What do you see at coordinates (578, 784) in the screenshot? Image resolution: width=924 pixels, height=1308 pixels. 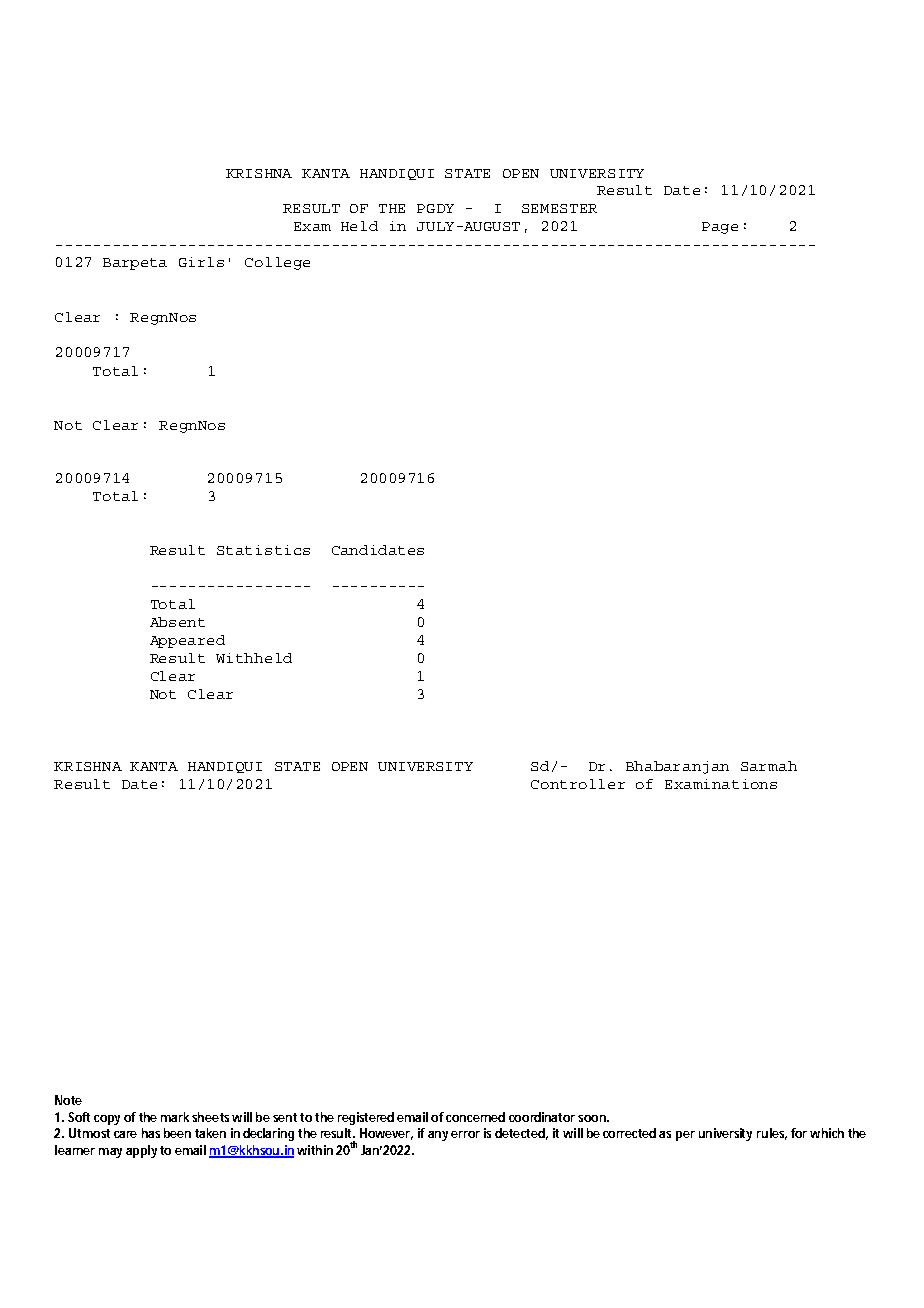 I see `Controller` at bounding box center [578, 784].
